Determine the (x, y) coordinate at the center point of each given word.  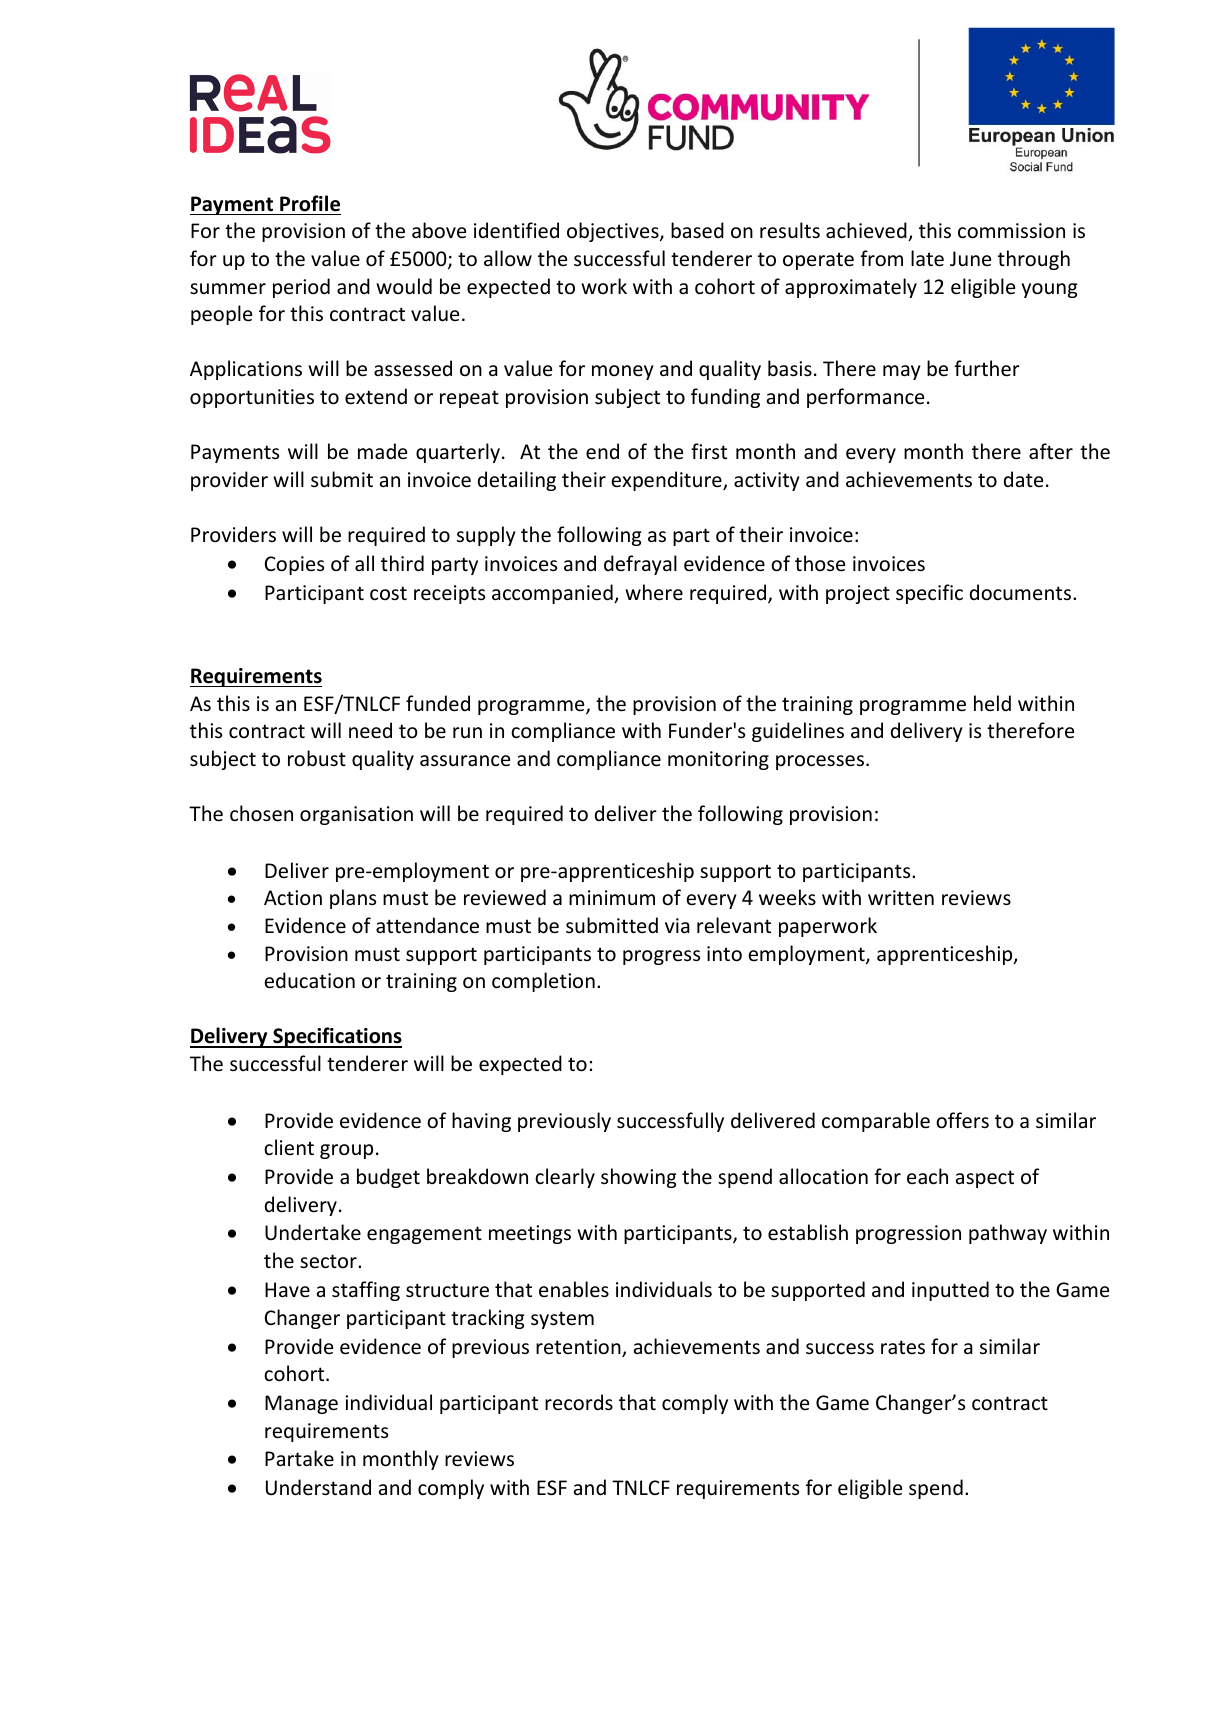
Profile (310, 203)
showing (639, 1178)
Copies (294, 565)
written (901, 897)
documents (1022, 592)
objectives (614, 232)
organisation (356, 815)
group (346, 1151)
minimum (612, 897)
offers (962, 1120)
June (970, 259)
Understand (318, 1487)
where (654, 592)
